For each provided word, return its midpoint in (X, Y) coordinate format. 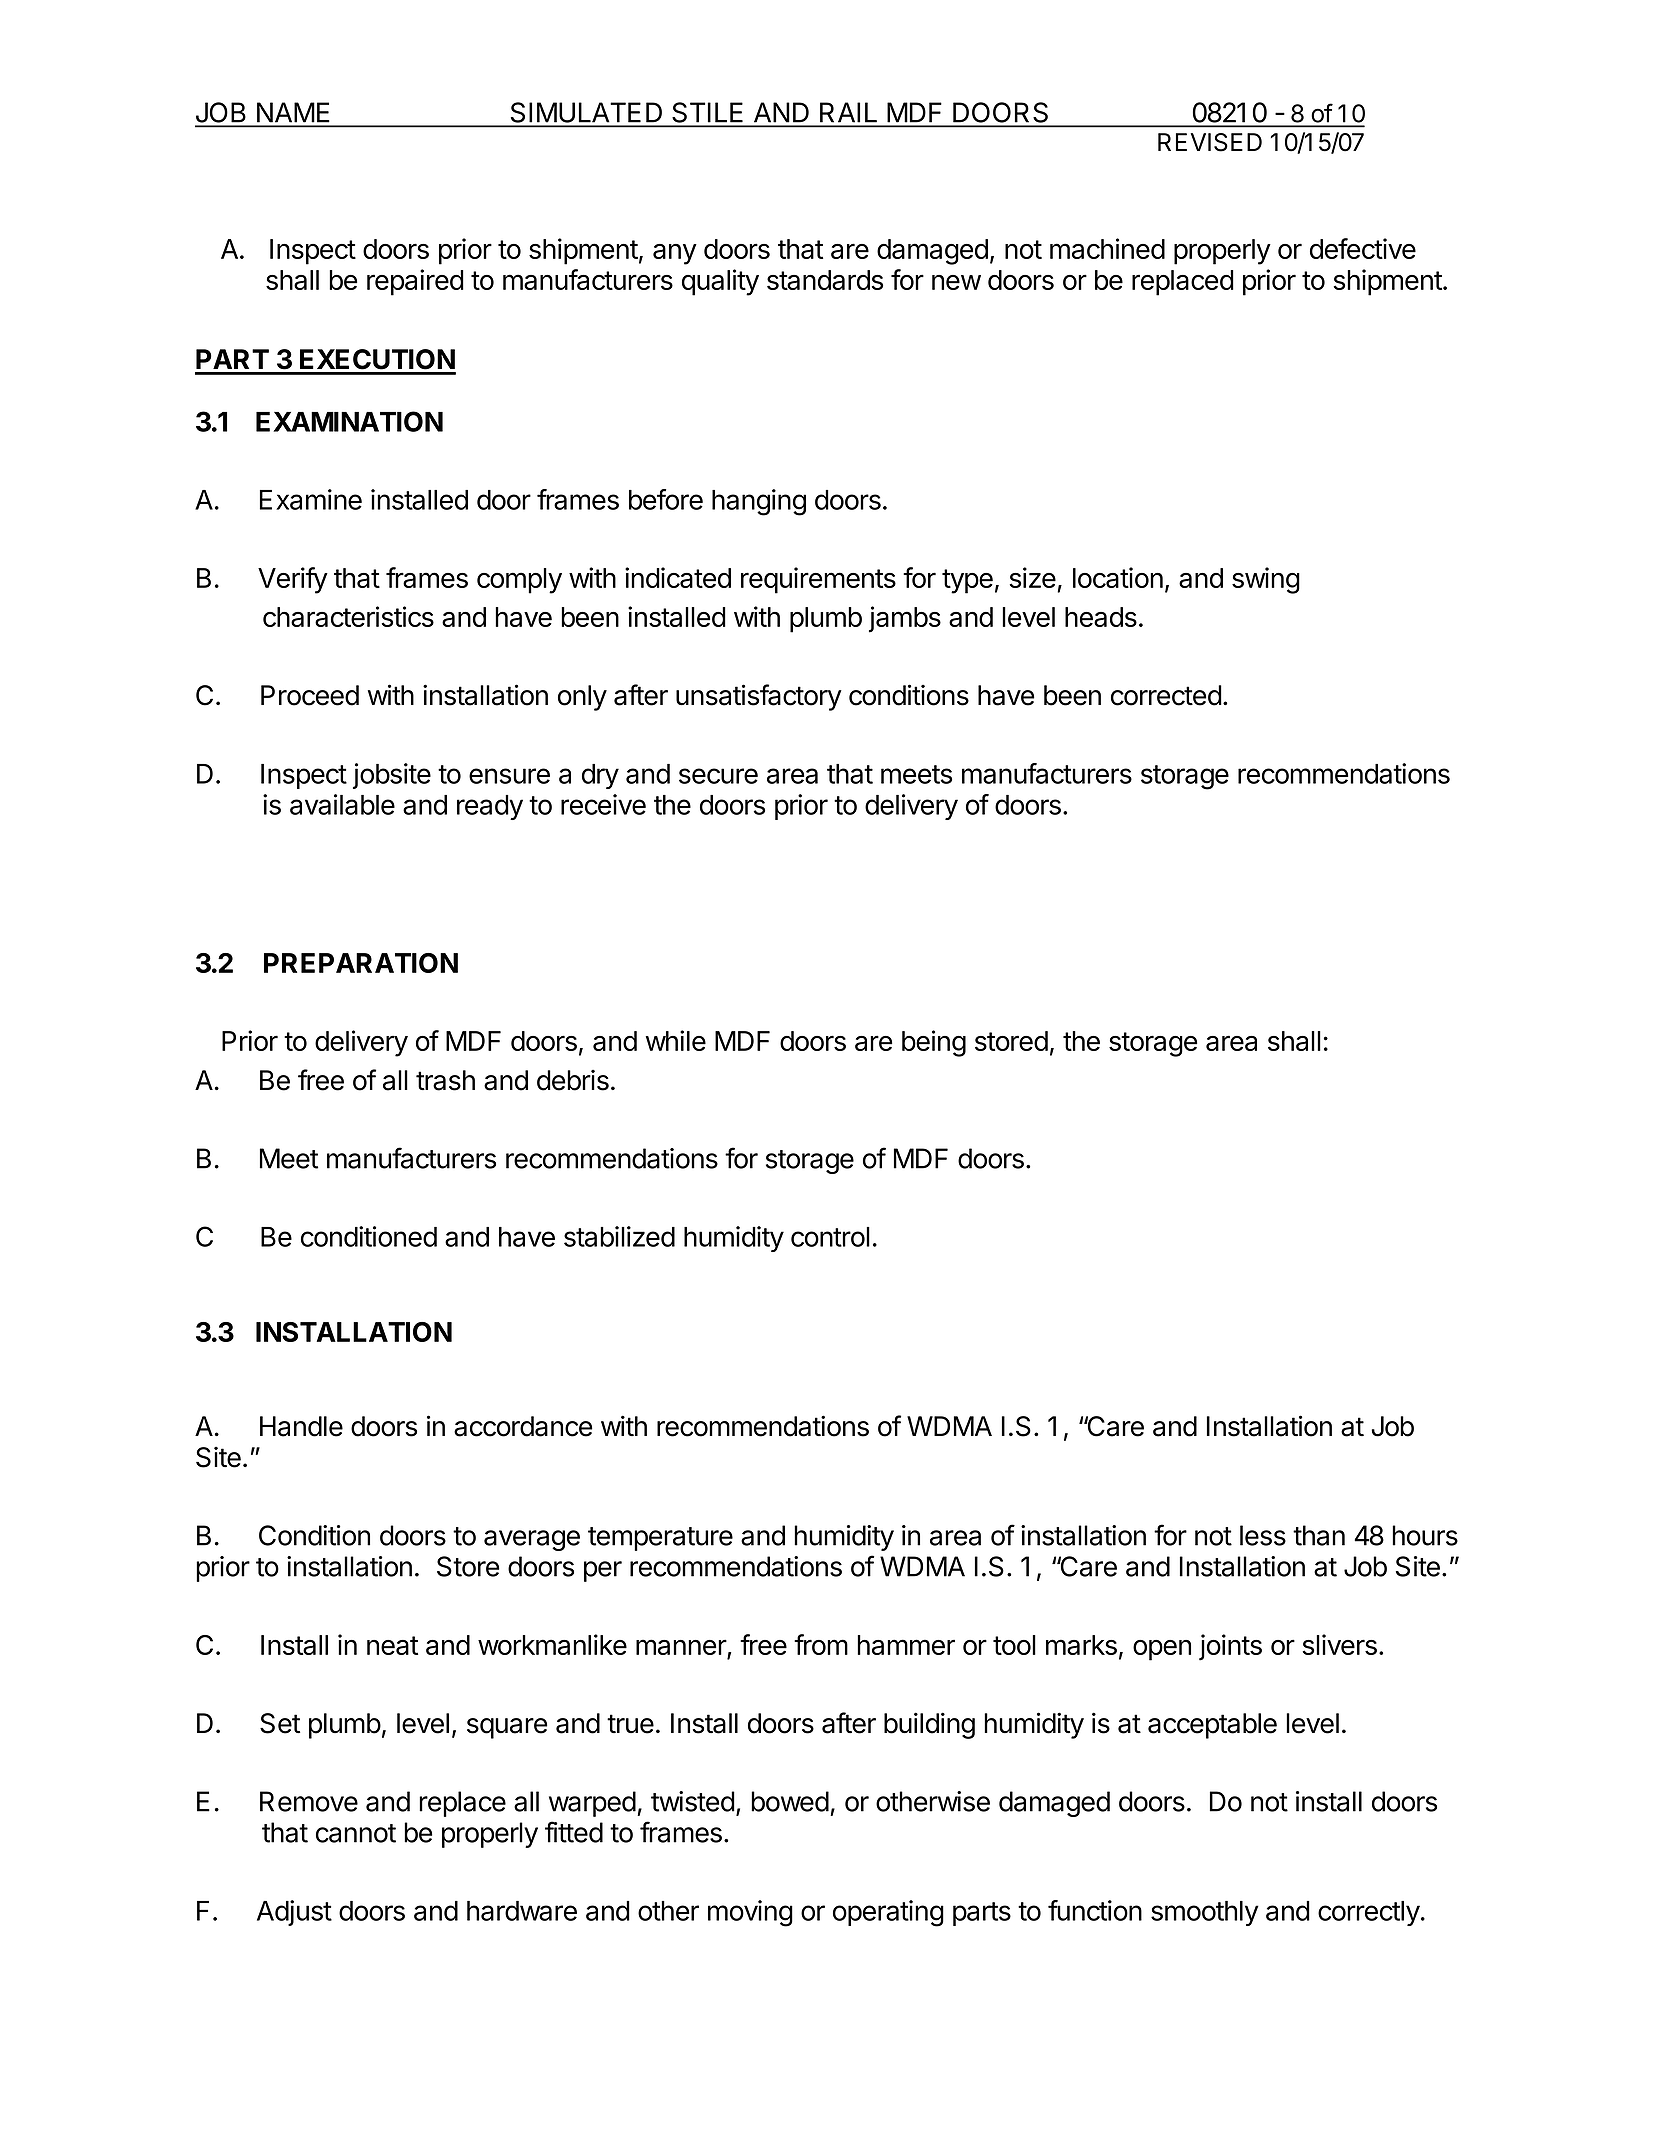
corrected (1166, 695)
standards (825, 280)
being (934, 1043)
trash (445, 1080)
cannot (356, 1833)
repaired (415, 282)
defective (1363, 248)
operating (888, 1913)
